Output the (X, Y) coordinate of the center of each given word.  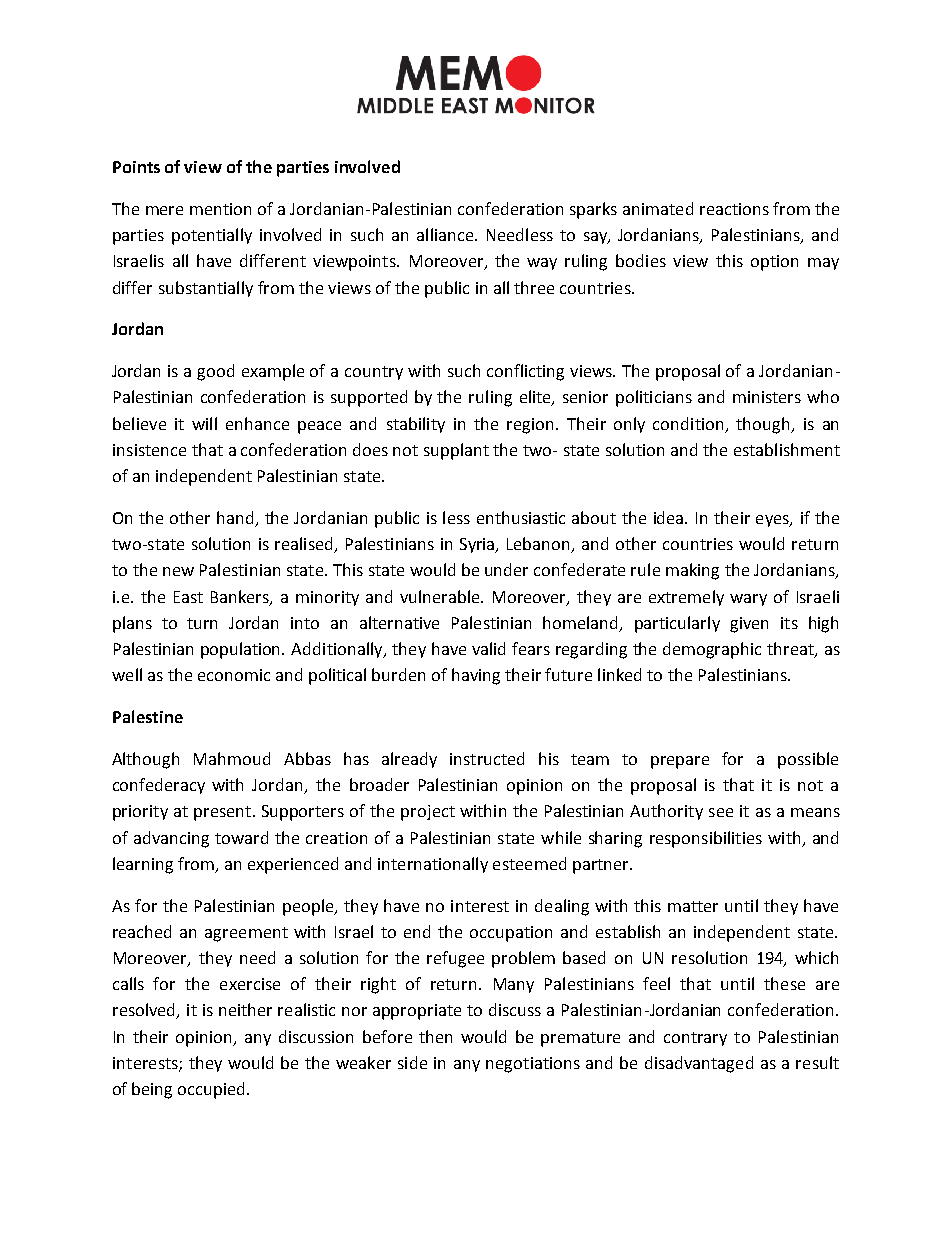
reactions (734, 209)
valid (488, 648)
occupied (213, 1090)
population (242, 650)
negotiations (533, 1065)
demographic (712, 650)
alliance (446, 234)
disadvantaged (699, 1064)
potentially (212, 236)
